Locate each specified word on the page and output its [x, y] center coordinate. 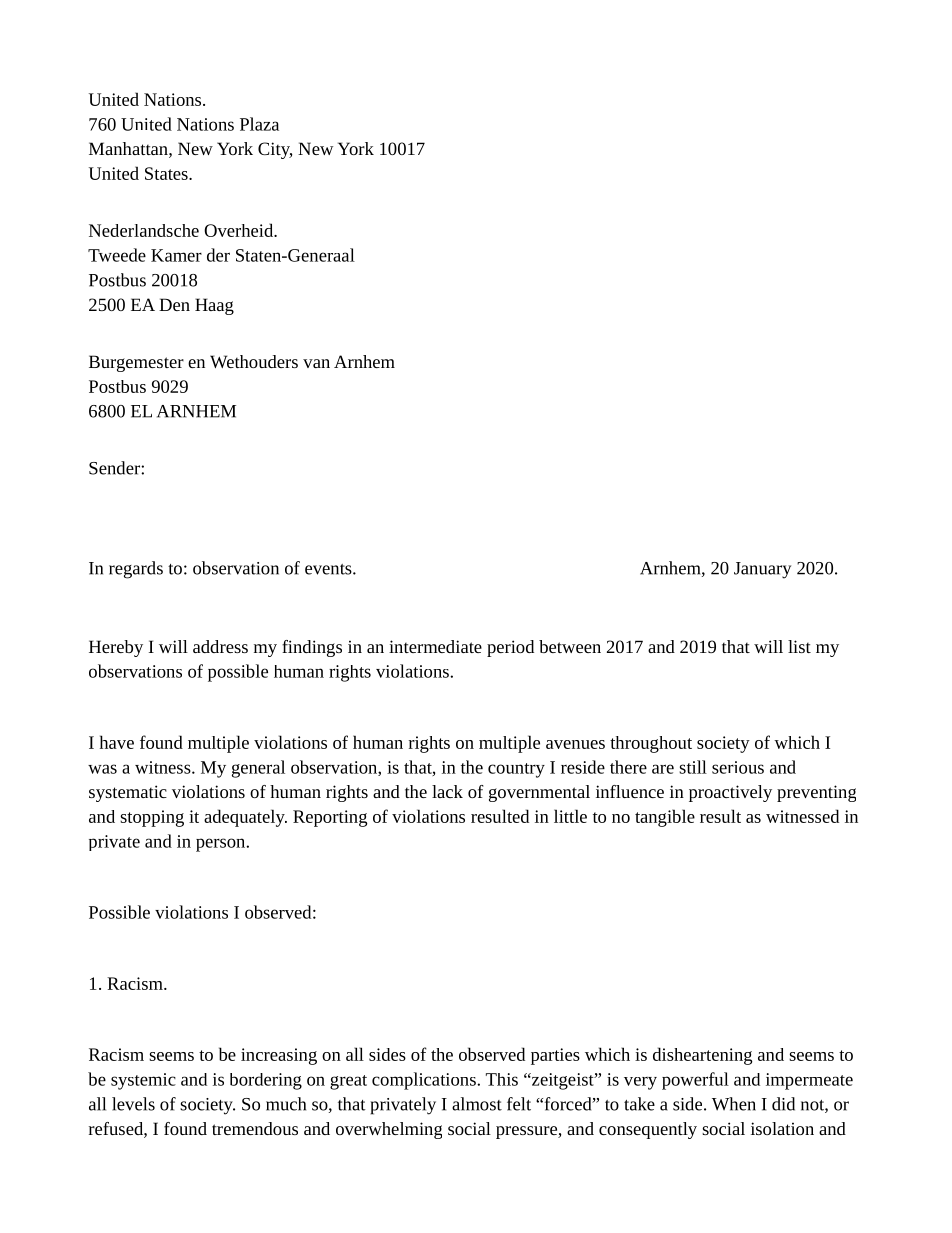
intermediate [435, 646]
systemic [143, 1081]
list [799, 646]
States [167, 173]
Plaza [259, 124]
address [220, 646]
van [316, 363]
